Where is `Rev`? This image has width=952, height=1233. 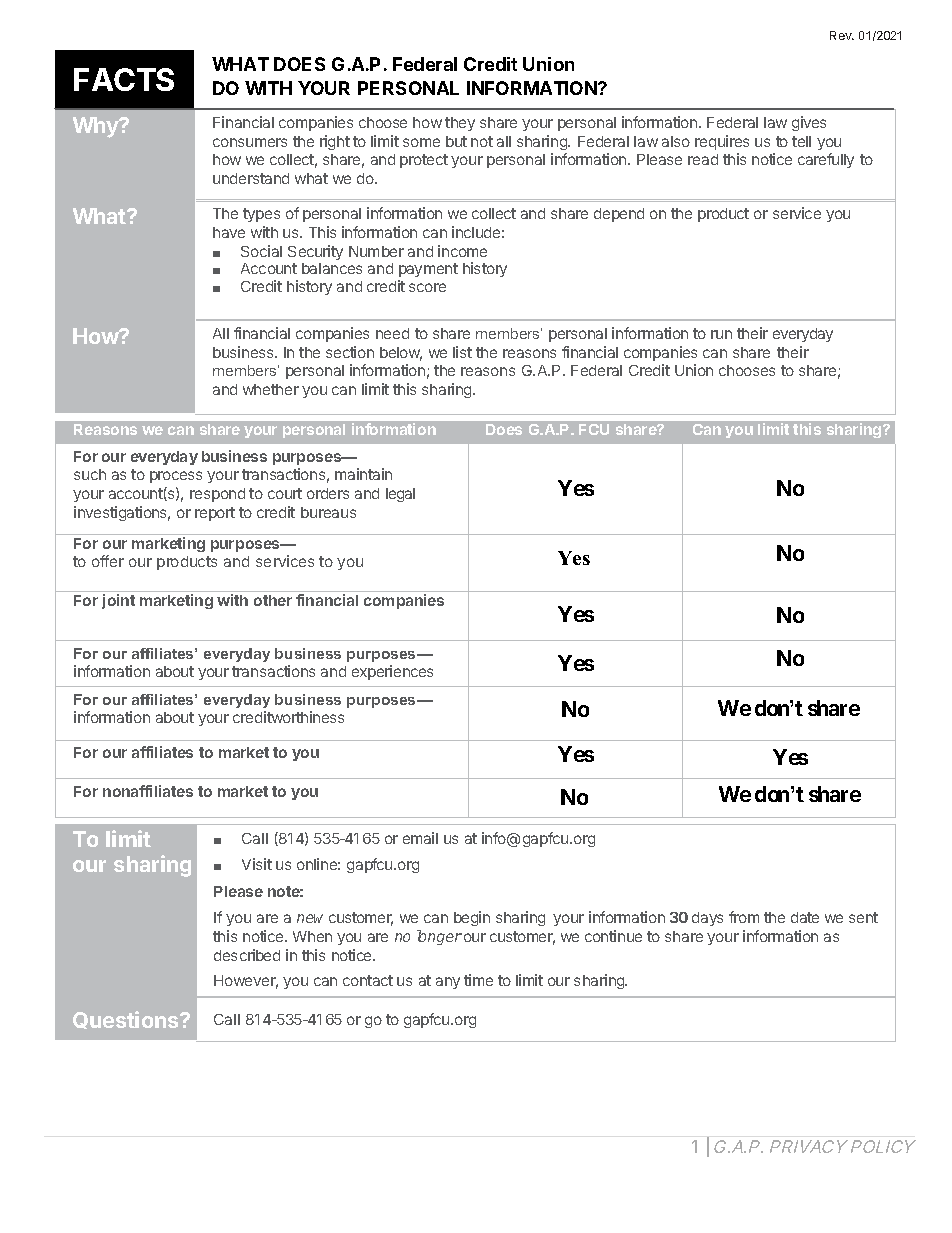
Rev is located at coordinates (842, 35).
